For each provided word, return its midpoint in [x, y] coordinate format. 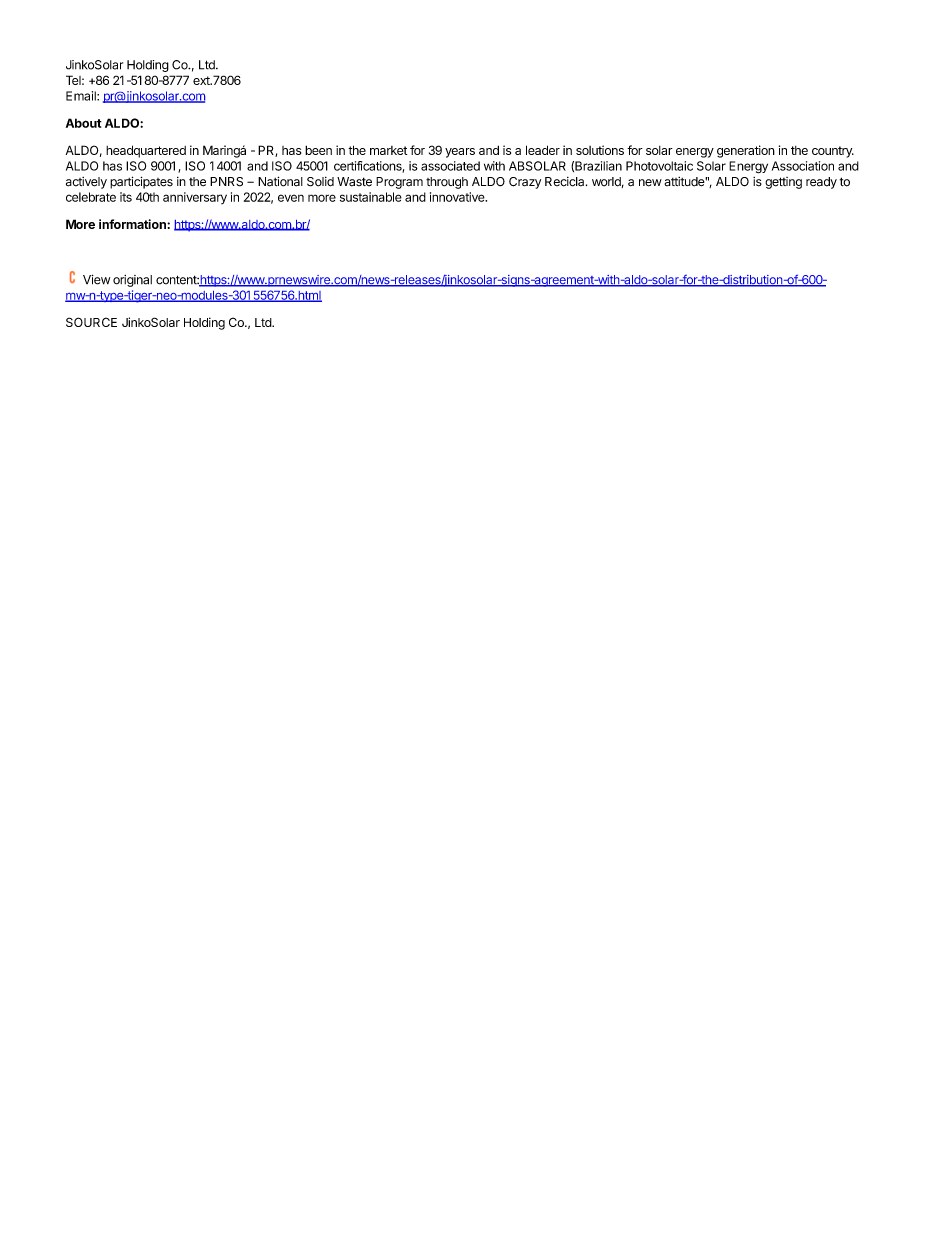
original [132, 281]
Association [803, 166]
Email [82, 96]
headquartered [146, 151]
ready [821, 183]
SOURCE [91, 322]
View [96, 279]
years [460, 153]
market [388, 150]
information [133, 224]
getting [783, 183]
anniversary [195, 198]
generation [746, 151]
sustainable [371, 197]
